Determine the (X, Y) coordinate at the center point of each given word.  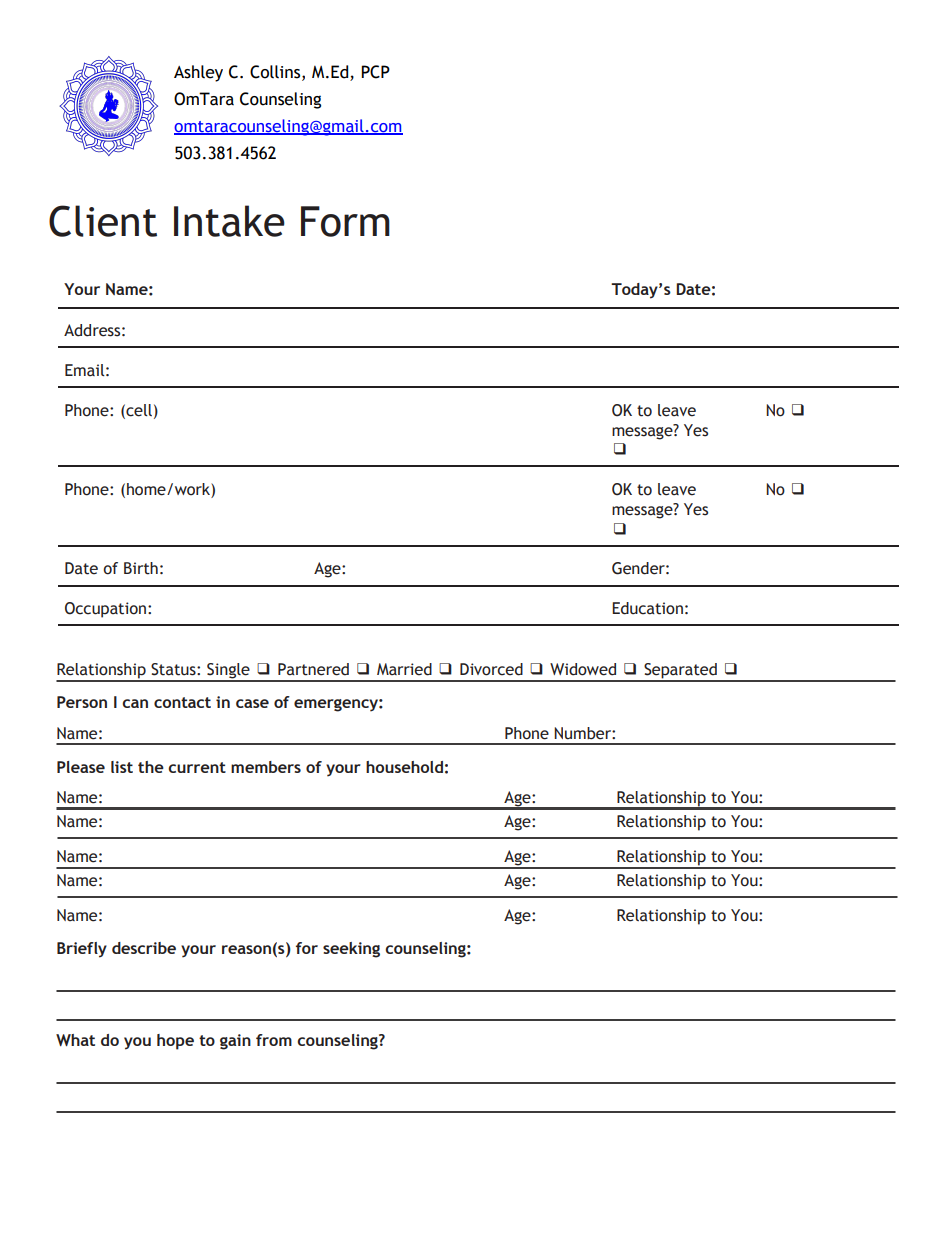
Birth (141, 568)
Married (404, 669)
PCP (375, 72)
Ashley (198, 73)
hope (175, 1042)
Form (345, 221)
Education (647, 608)
